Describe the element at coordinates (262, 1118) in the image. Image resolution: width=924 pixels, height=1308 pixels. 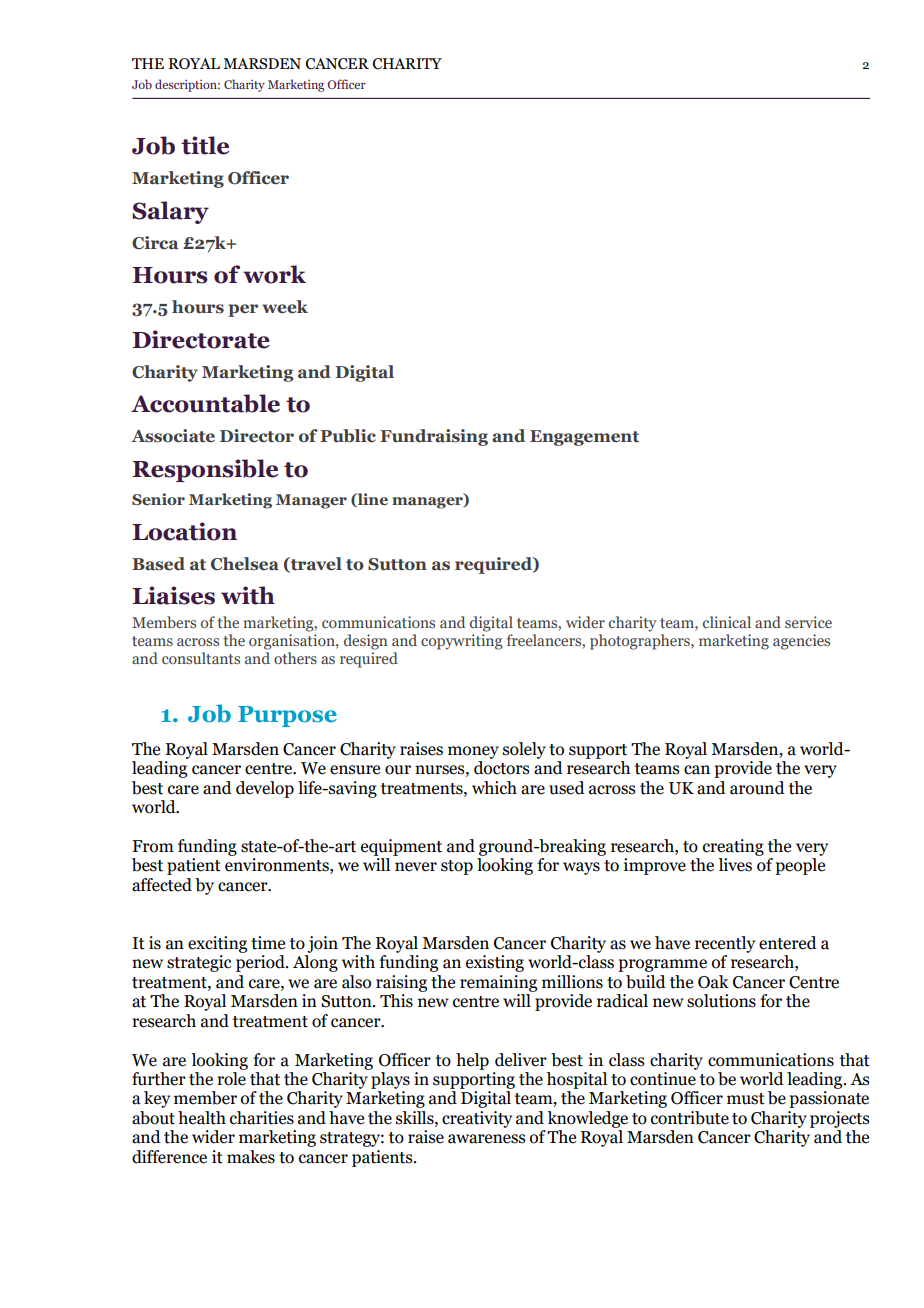
I see `charities` at that location.
